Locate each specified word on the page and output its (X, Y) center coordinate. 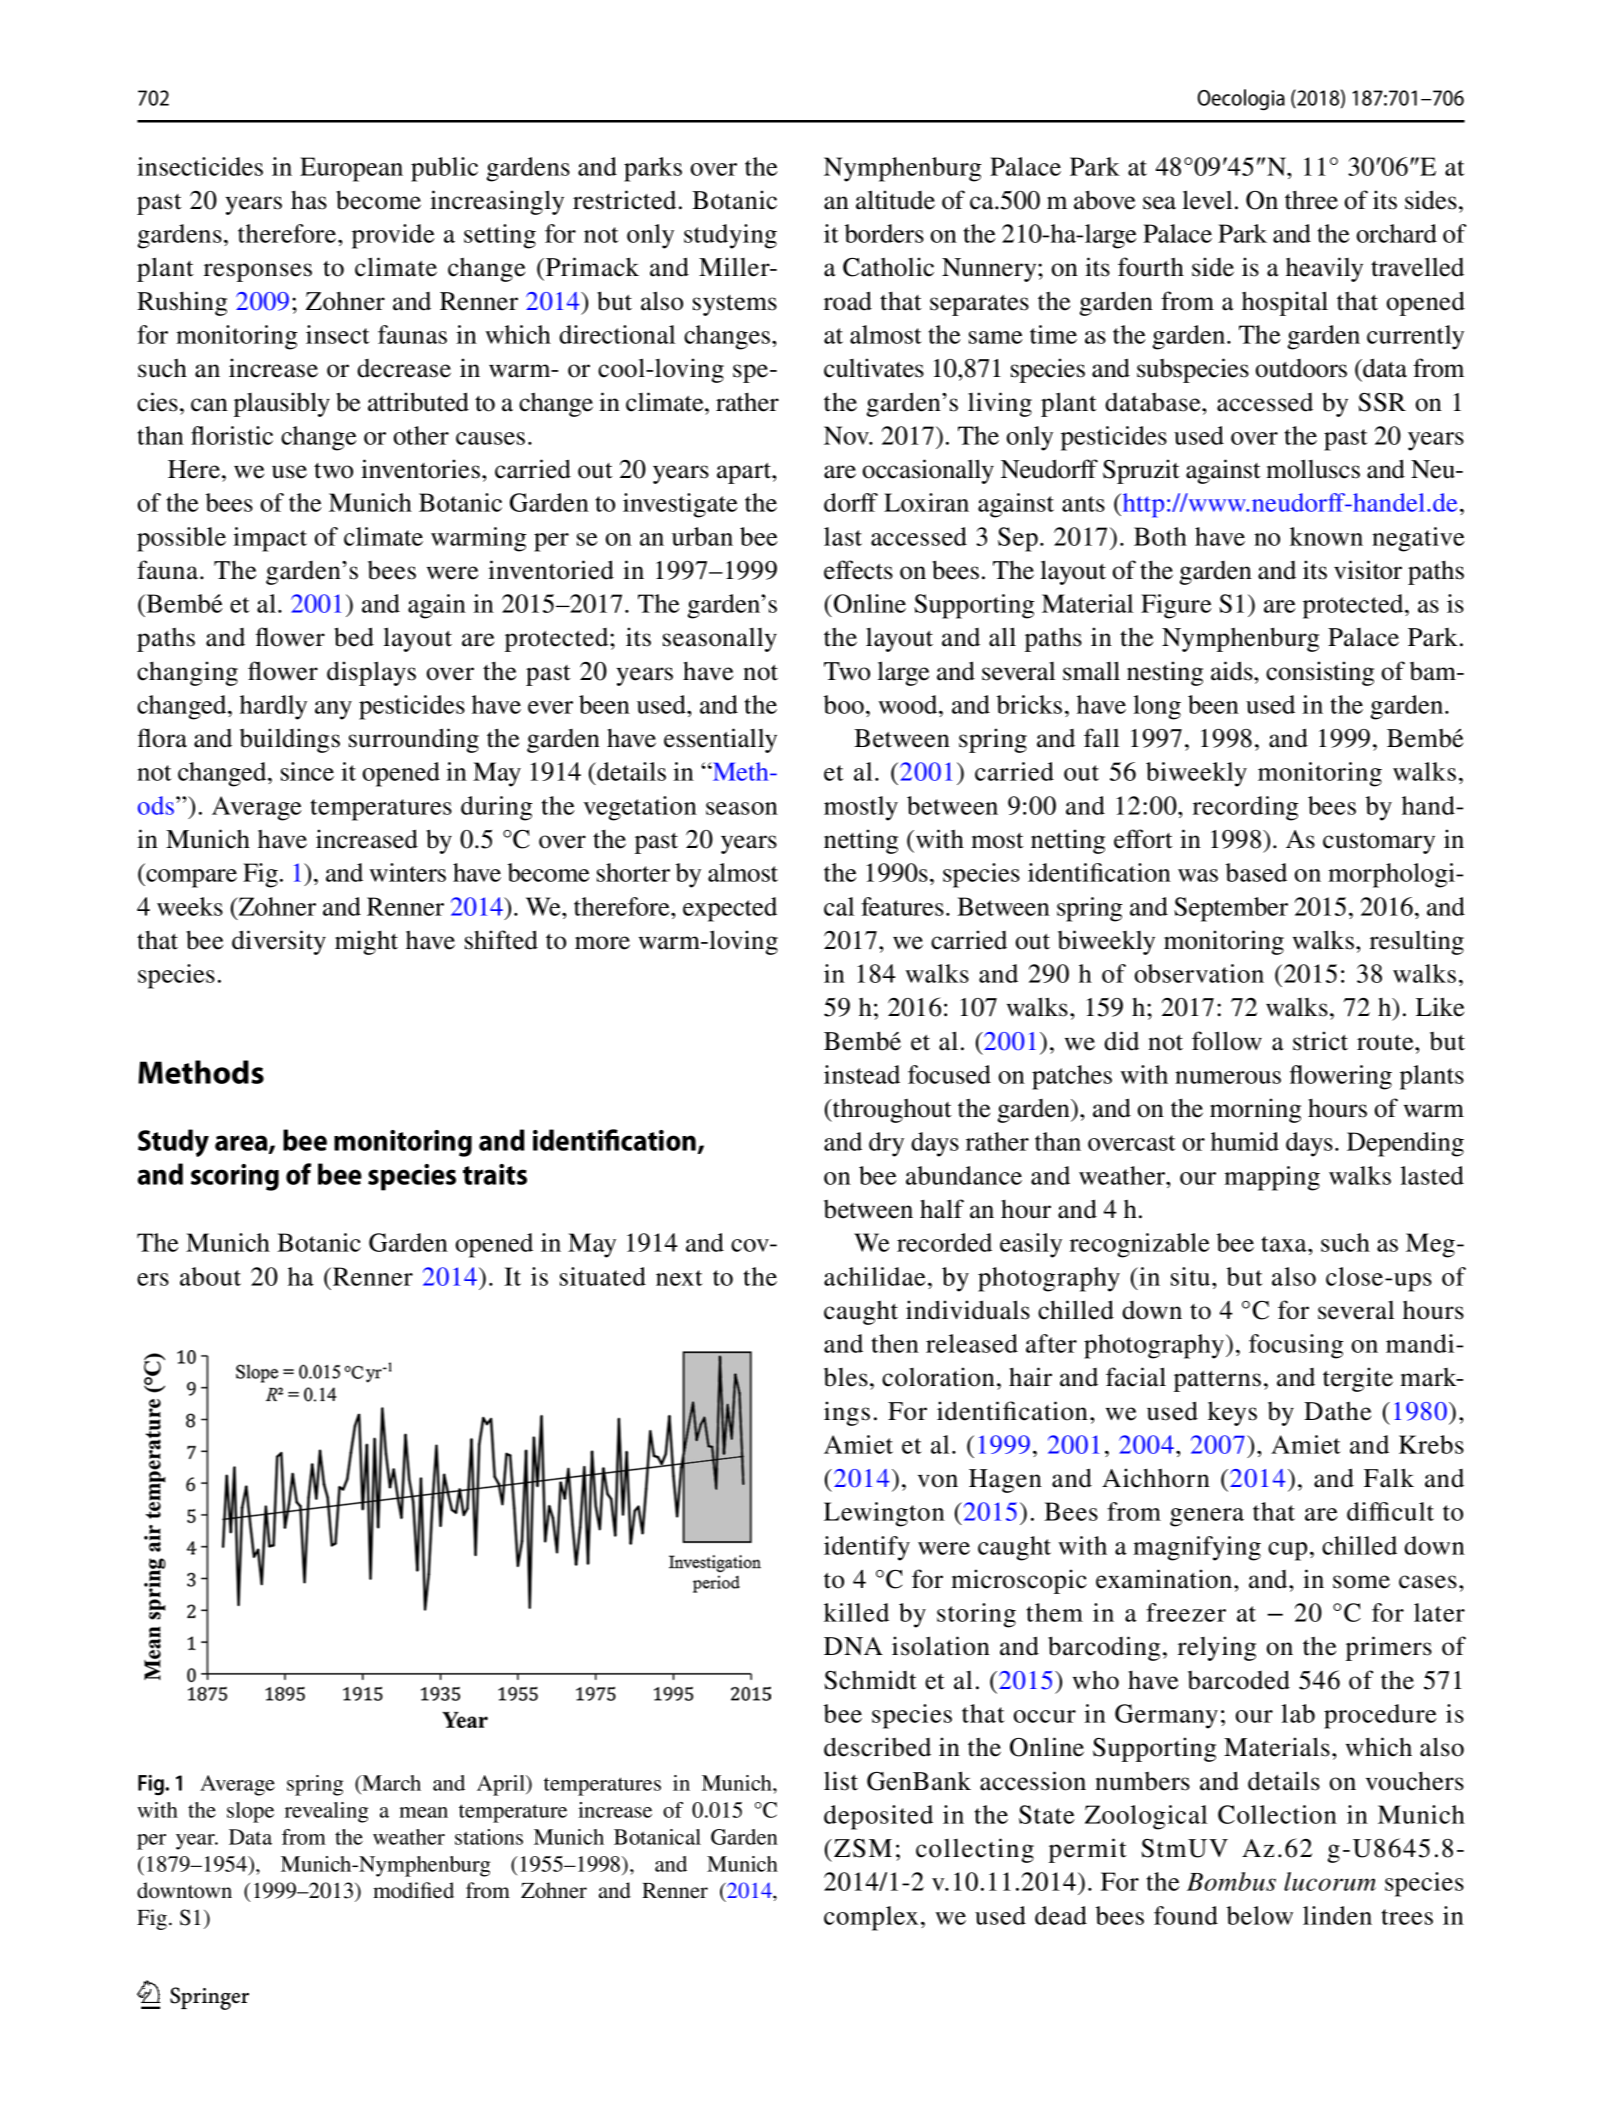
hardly (273, 707)
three (1311, 200)
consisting (1320, 673)
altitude (895, 200)
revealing (326, 1812)
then (895, 1343)
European (351, 169)
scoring (235, 1177)
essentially (720, 740)
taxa (1285, 1244)
